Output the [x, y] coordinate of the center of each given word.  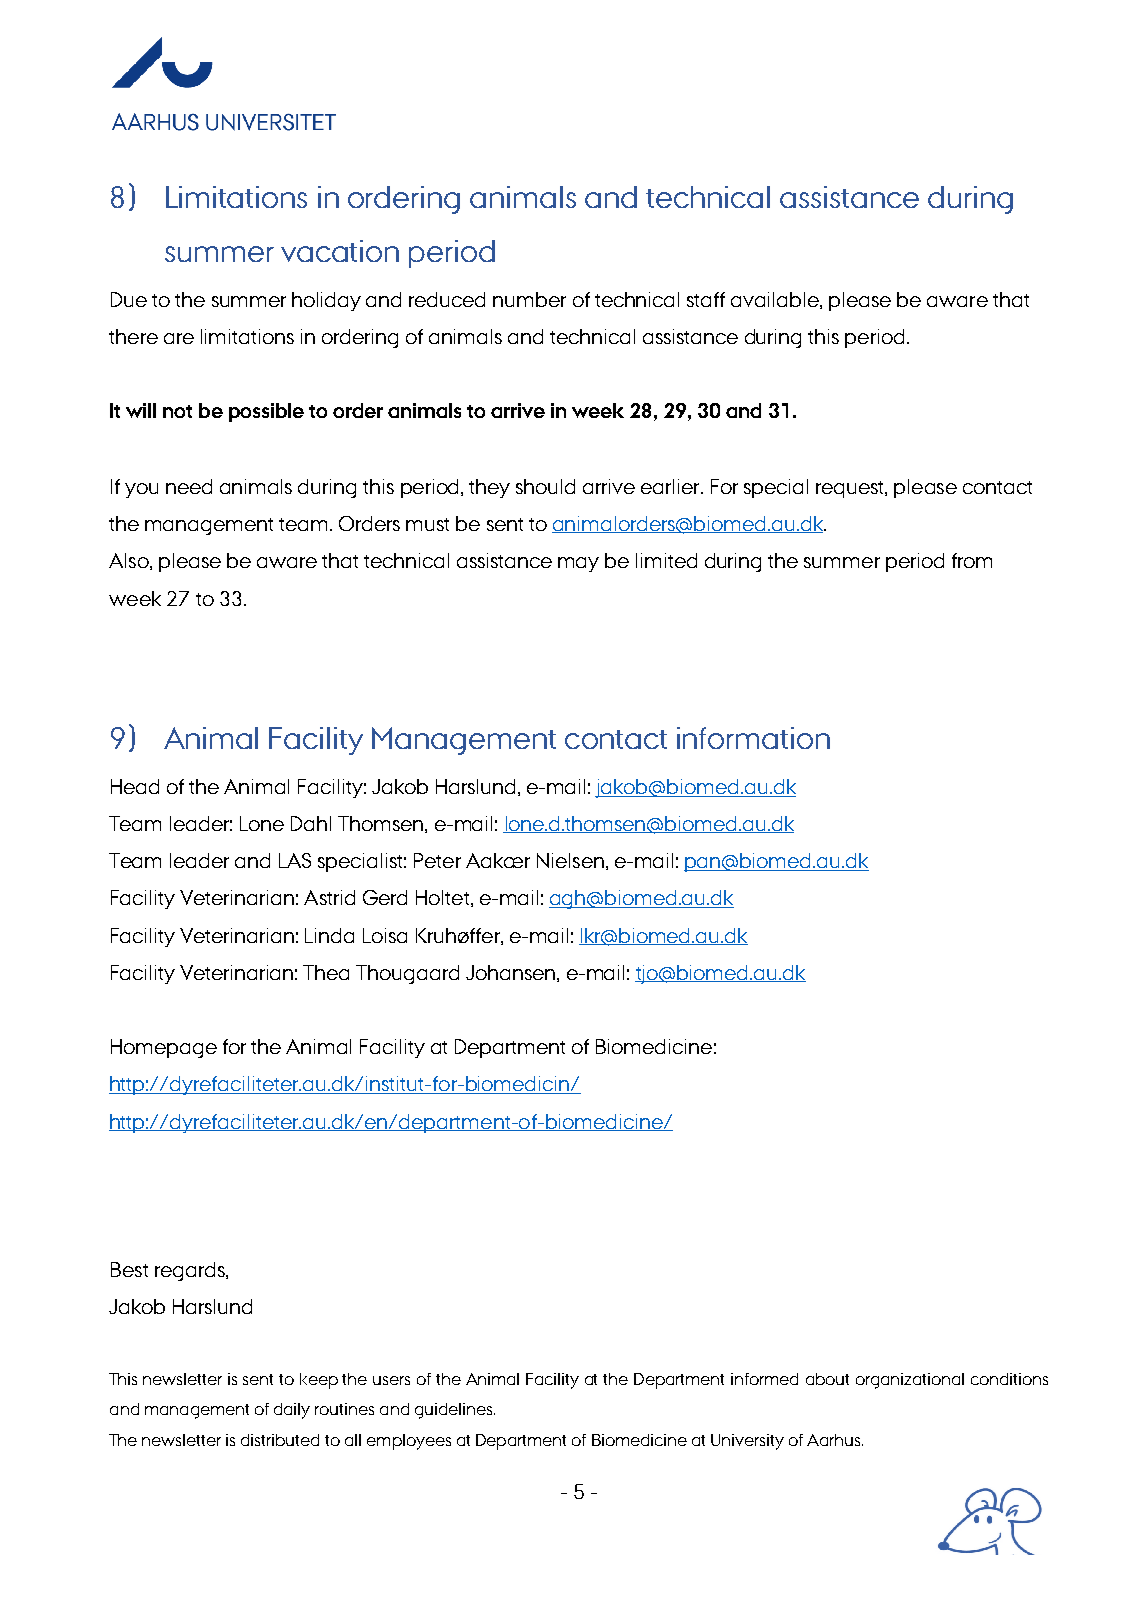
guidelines [455, 1411]
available [776, 300]
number [529, 299]
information [753, 738]
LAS [295, 860]
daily [292, 1411]
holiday [326, 301]
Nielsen [570, 860]
